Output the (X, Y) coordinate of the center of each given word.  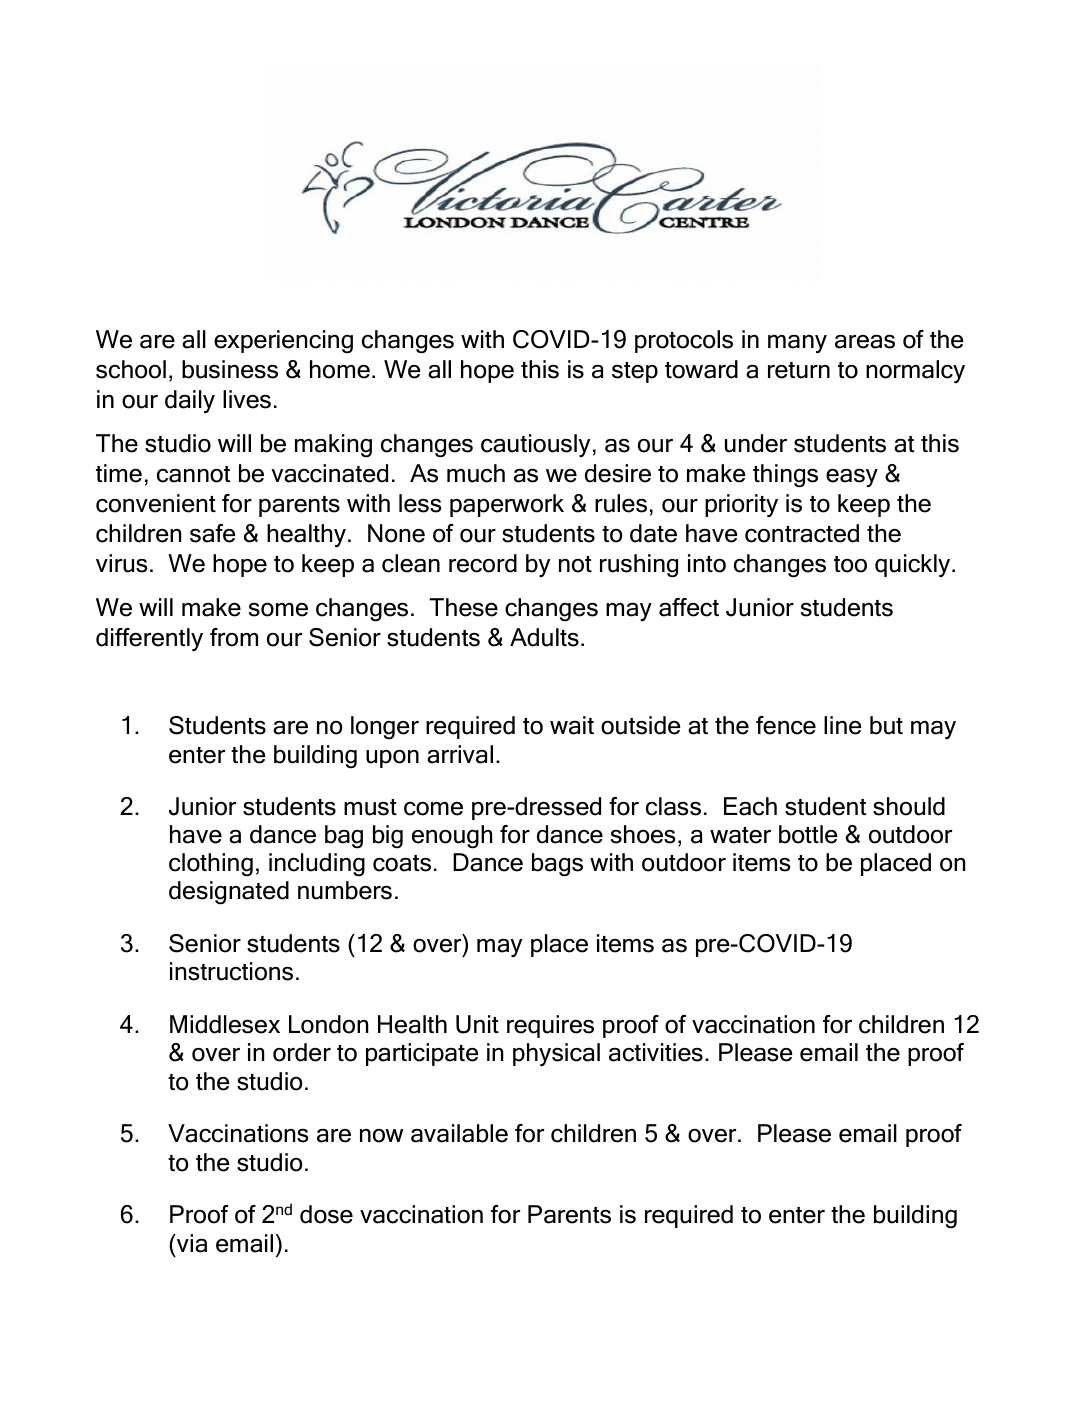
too (850, 564)
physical (556, 1054)
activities (656, 1052)
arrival (460, 754)
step (635, 372)
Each (750, 806)
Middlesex (225, 1024)
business (230, 369)
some (278, 610)
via (191, 1243)
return (799, 370)
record (483, 563)
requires (550, 1026)
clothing (211, 865)
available (459, 1133)
